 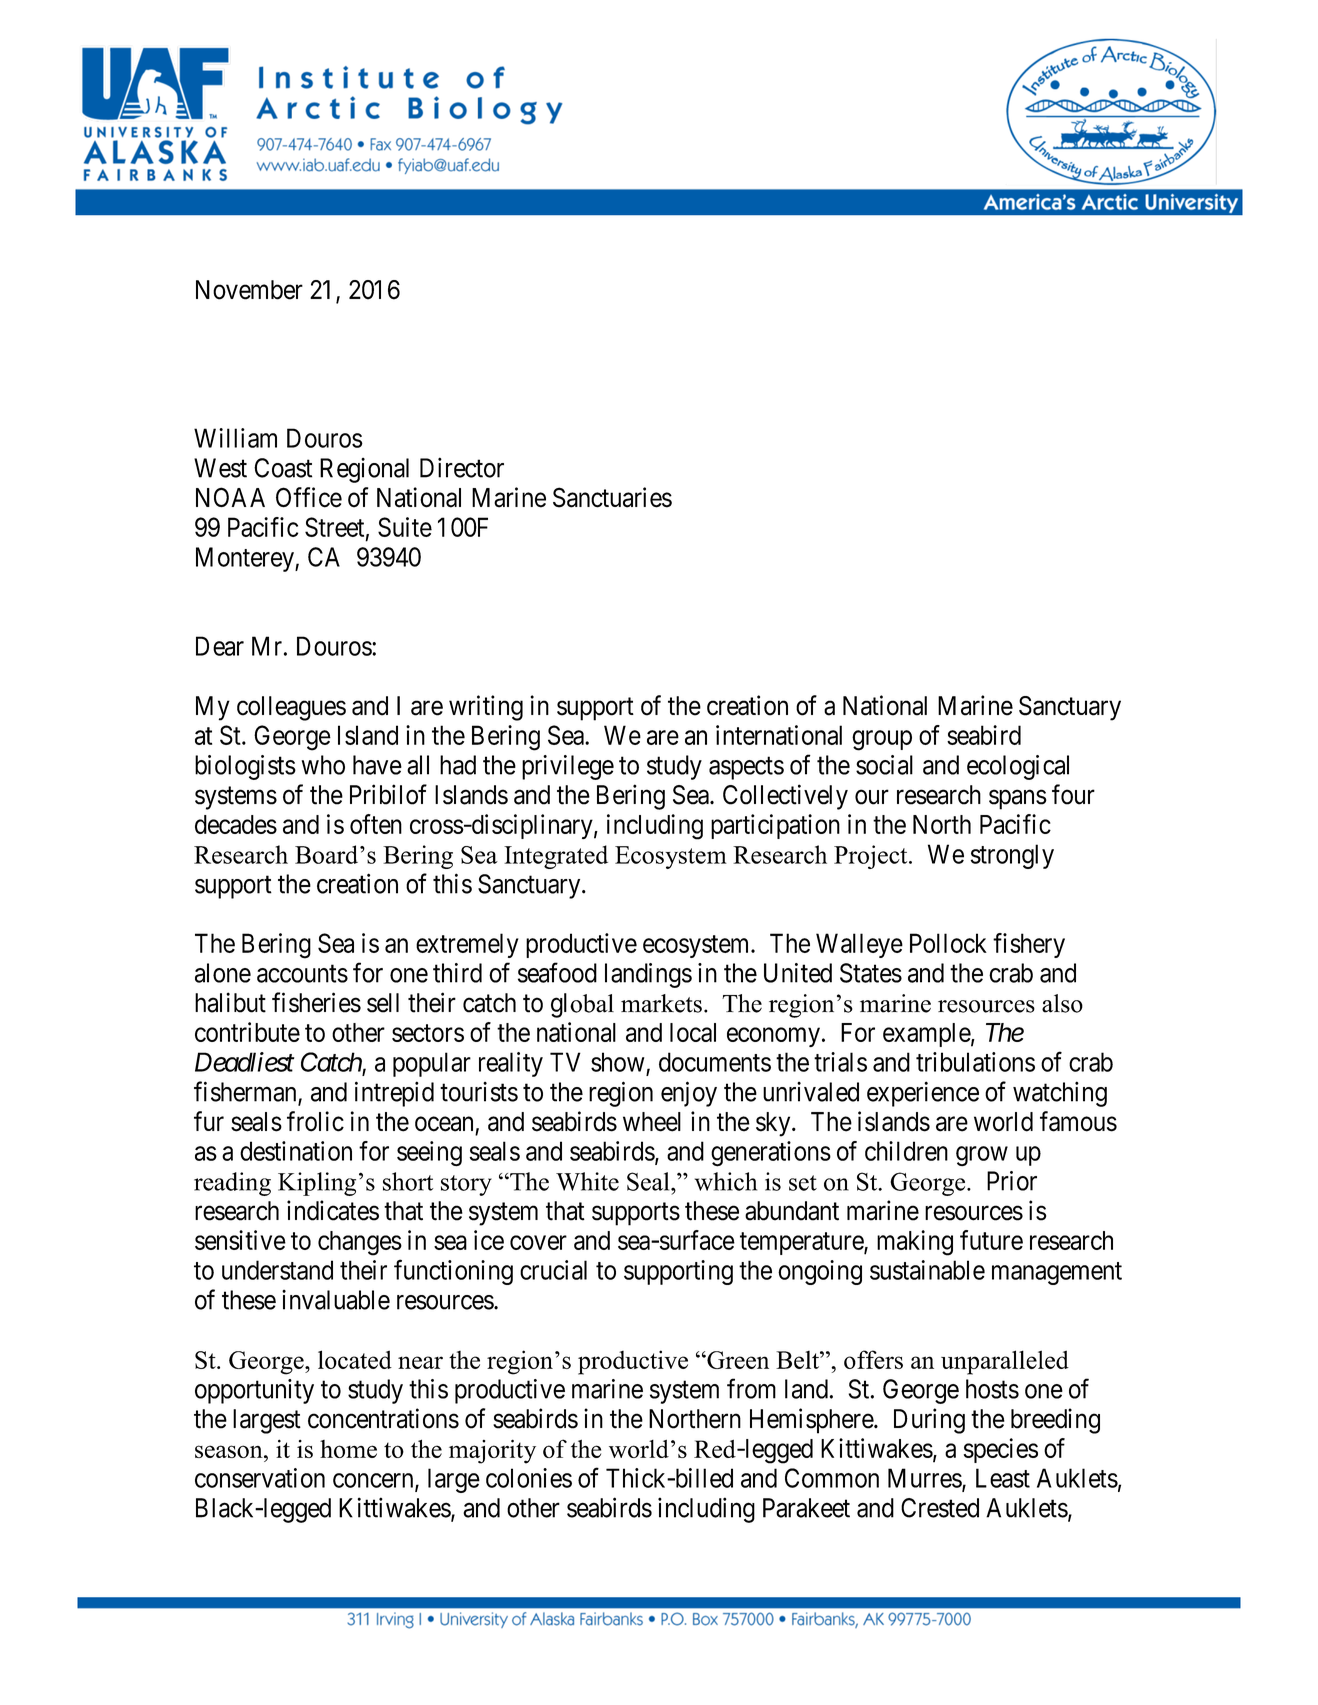 I want to click on November, so click(x=249, y=290).
